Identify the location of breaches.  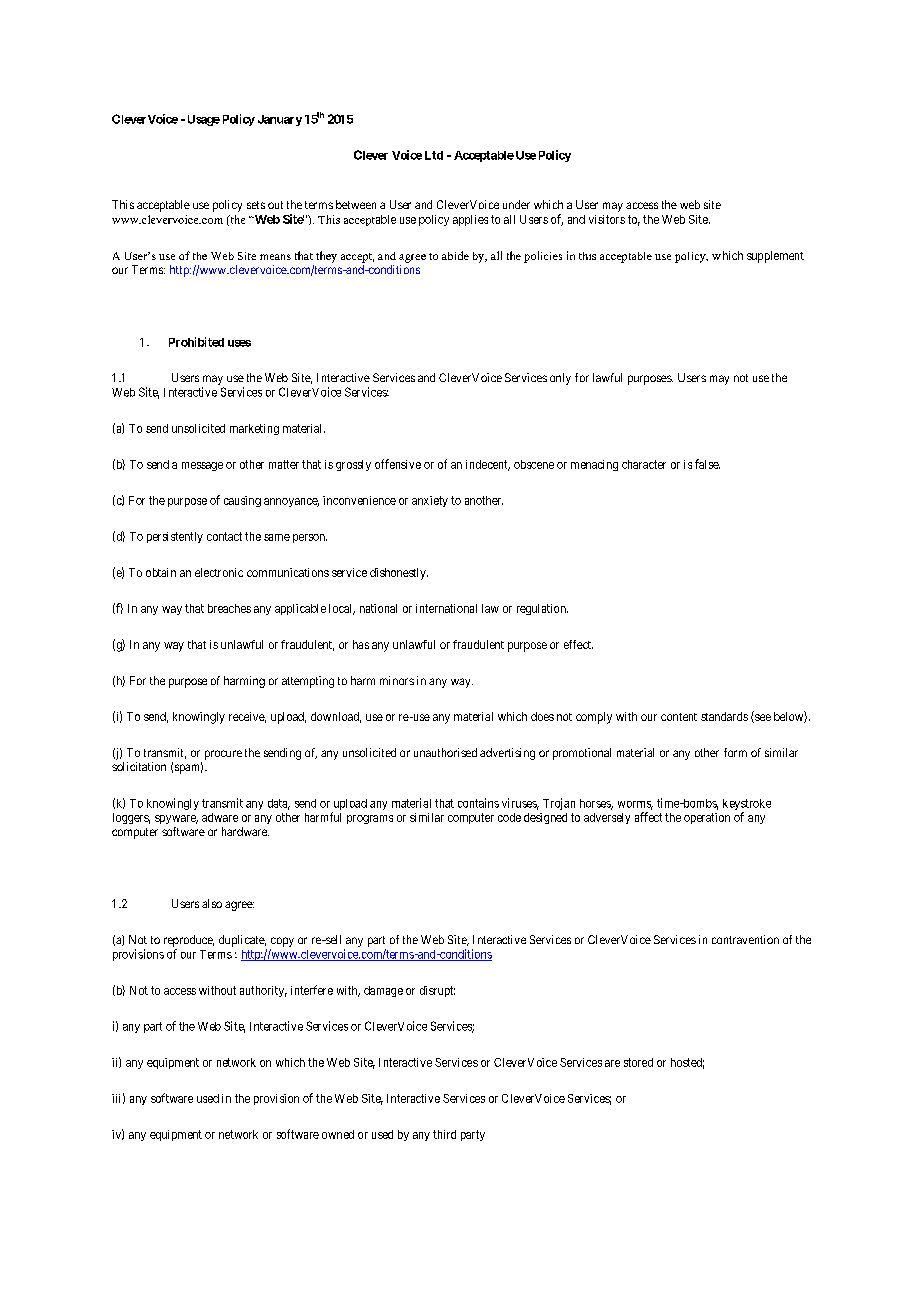
(229, 608).
